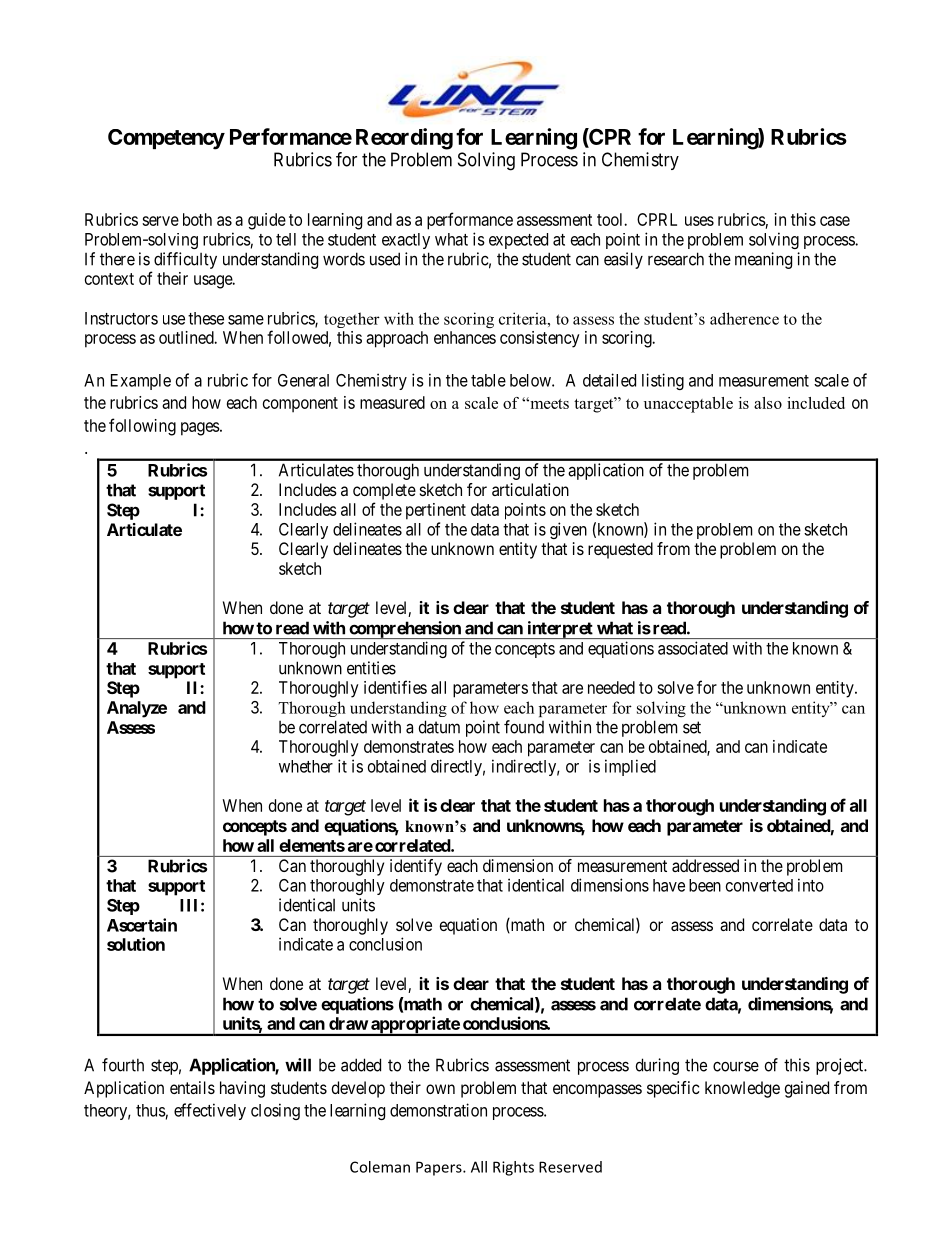  What do you see at coordinates (210, 1111) in the document?
I see `effectively` at bounding box center [210, 1111].
